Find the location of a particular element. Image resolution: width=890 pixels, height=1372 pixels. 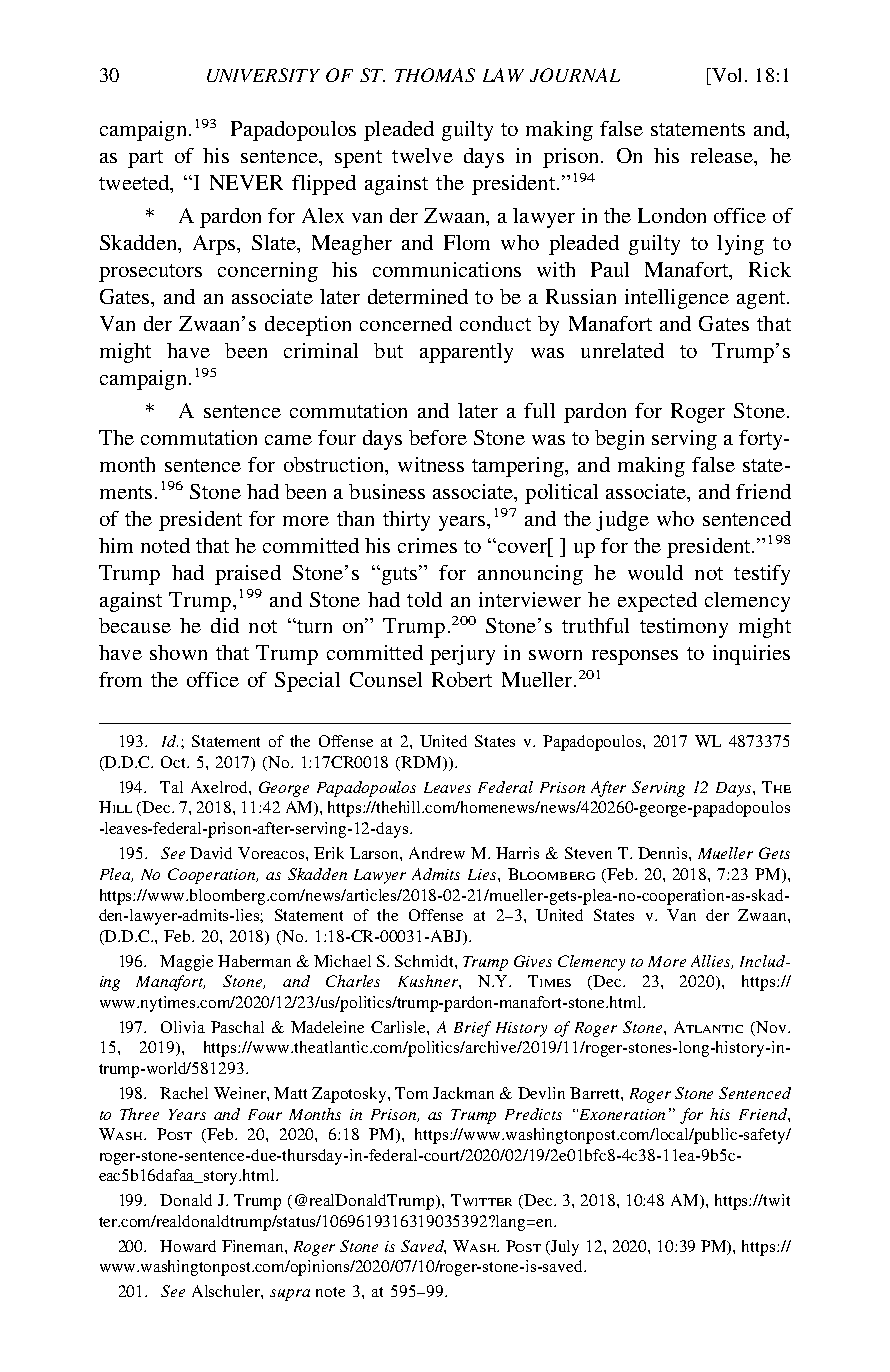

Exoneration is located at coordinates (622, 1114).
